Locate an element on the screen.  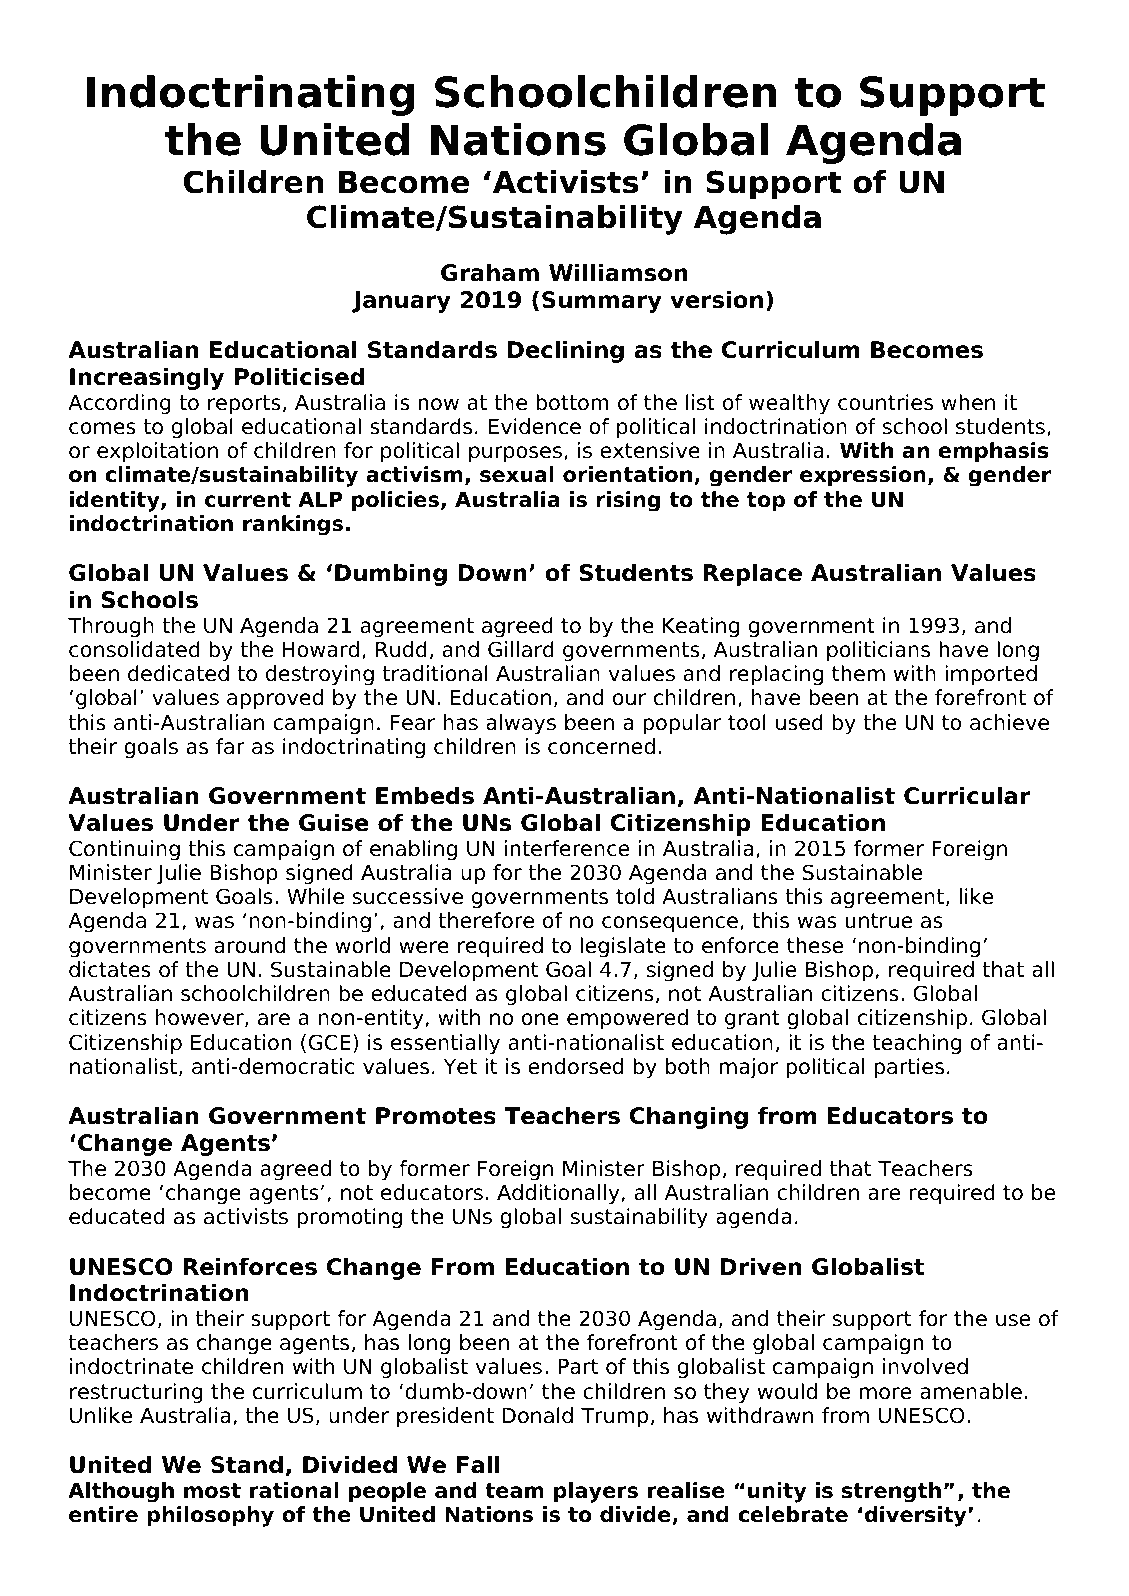
strength is located at coordinates (891, 1492).
